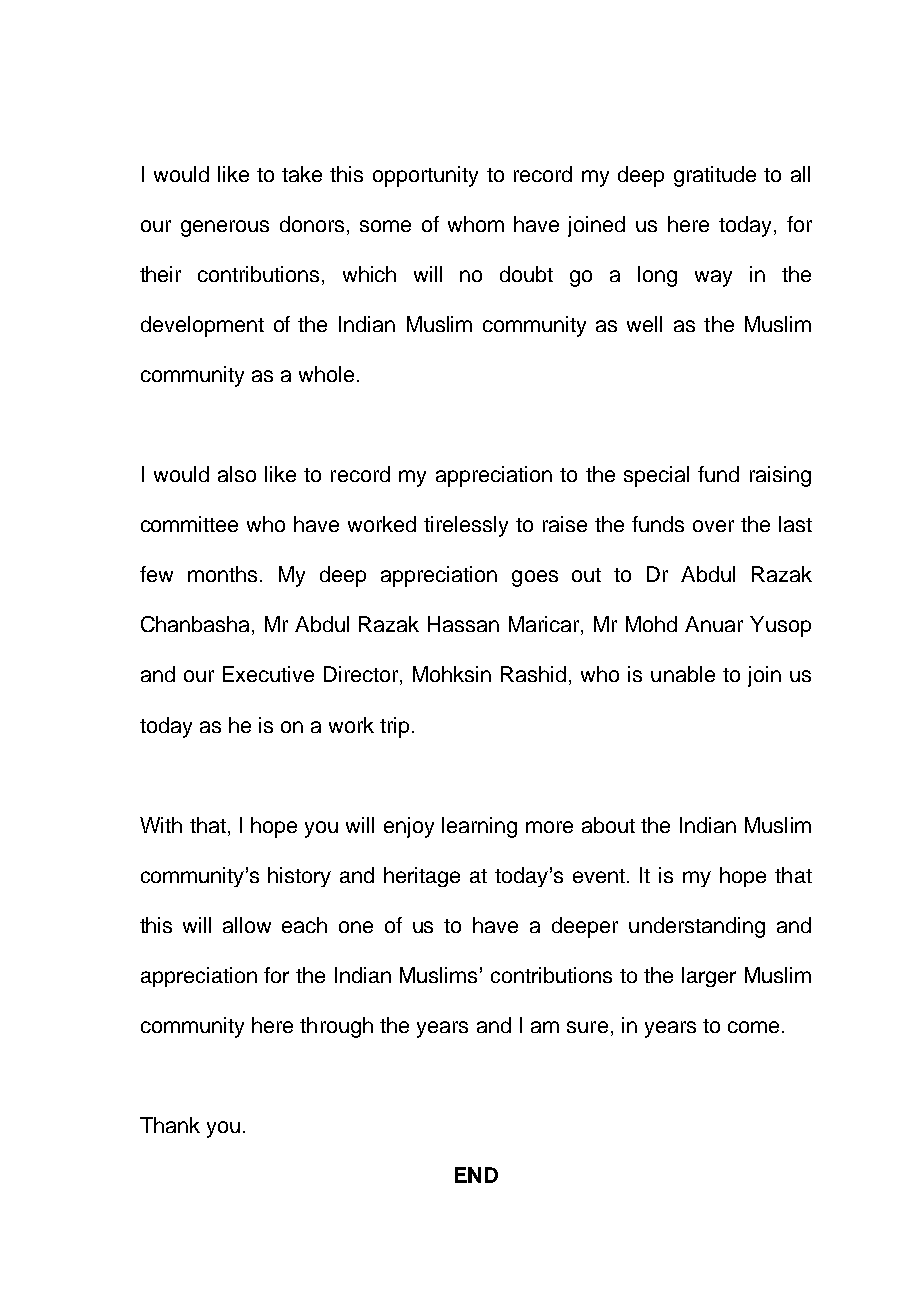  Describe the element at coordinates (170, 1125) in the screenshot. I see `Thank` at that location.
